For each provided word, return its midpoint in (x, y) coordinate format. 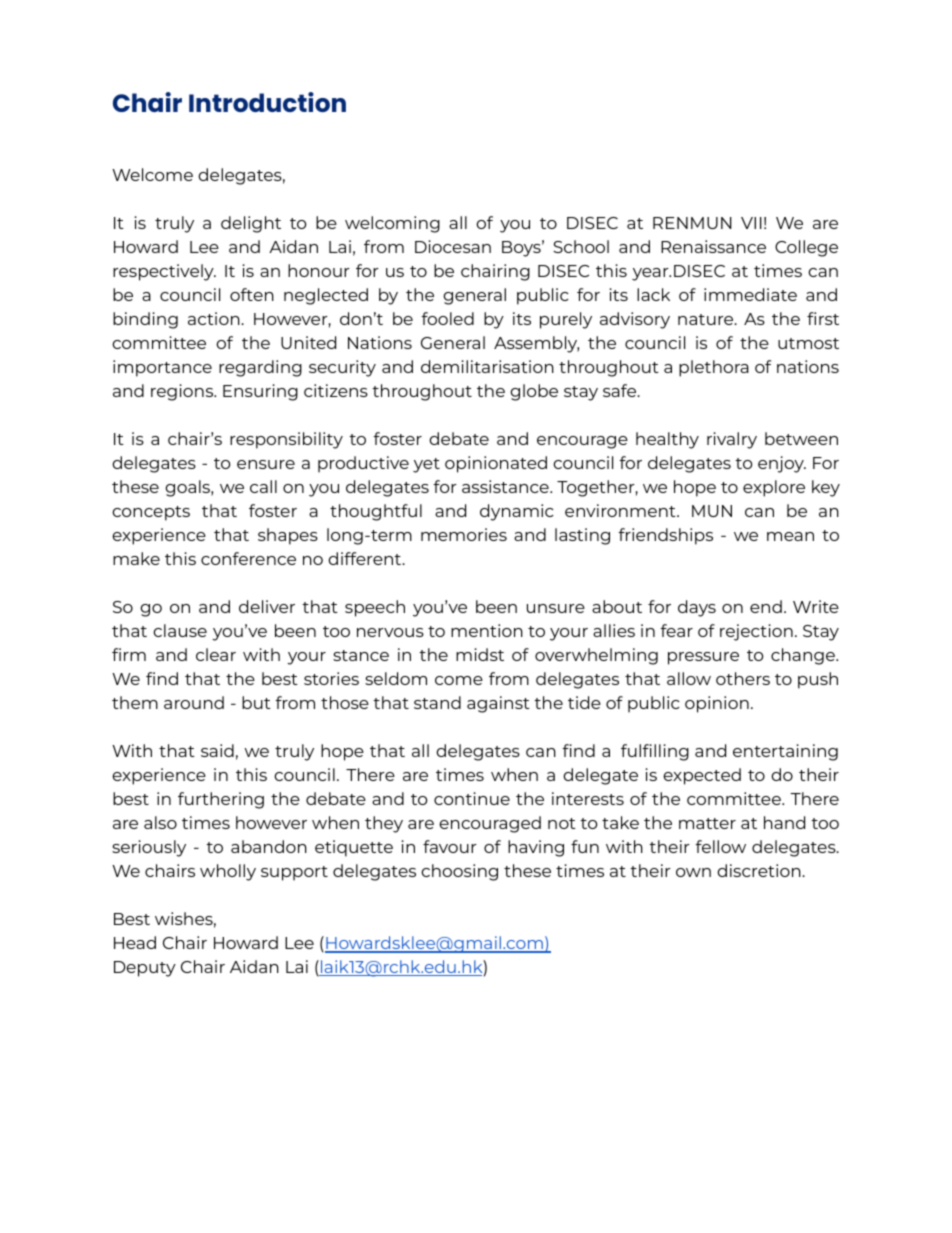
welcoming (392, 224)
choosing (459, 872)
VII (751, 223)
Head (135, 942)
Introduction (267, 102)
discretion (760, 870)
